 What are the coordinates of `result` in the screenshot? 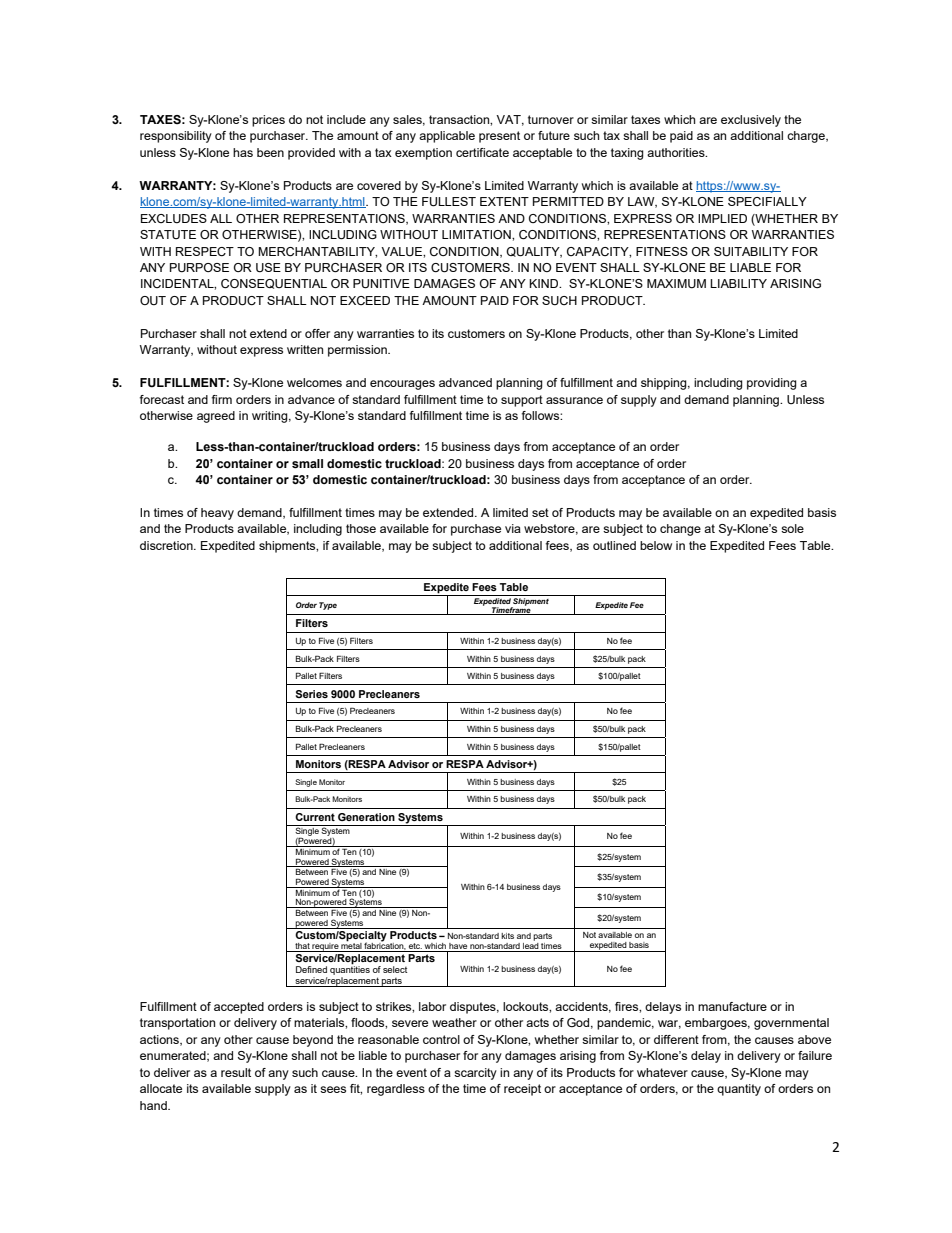 It's located at (236, 1072).
